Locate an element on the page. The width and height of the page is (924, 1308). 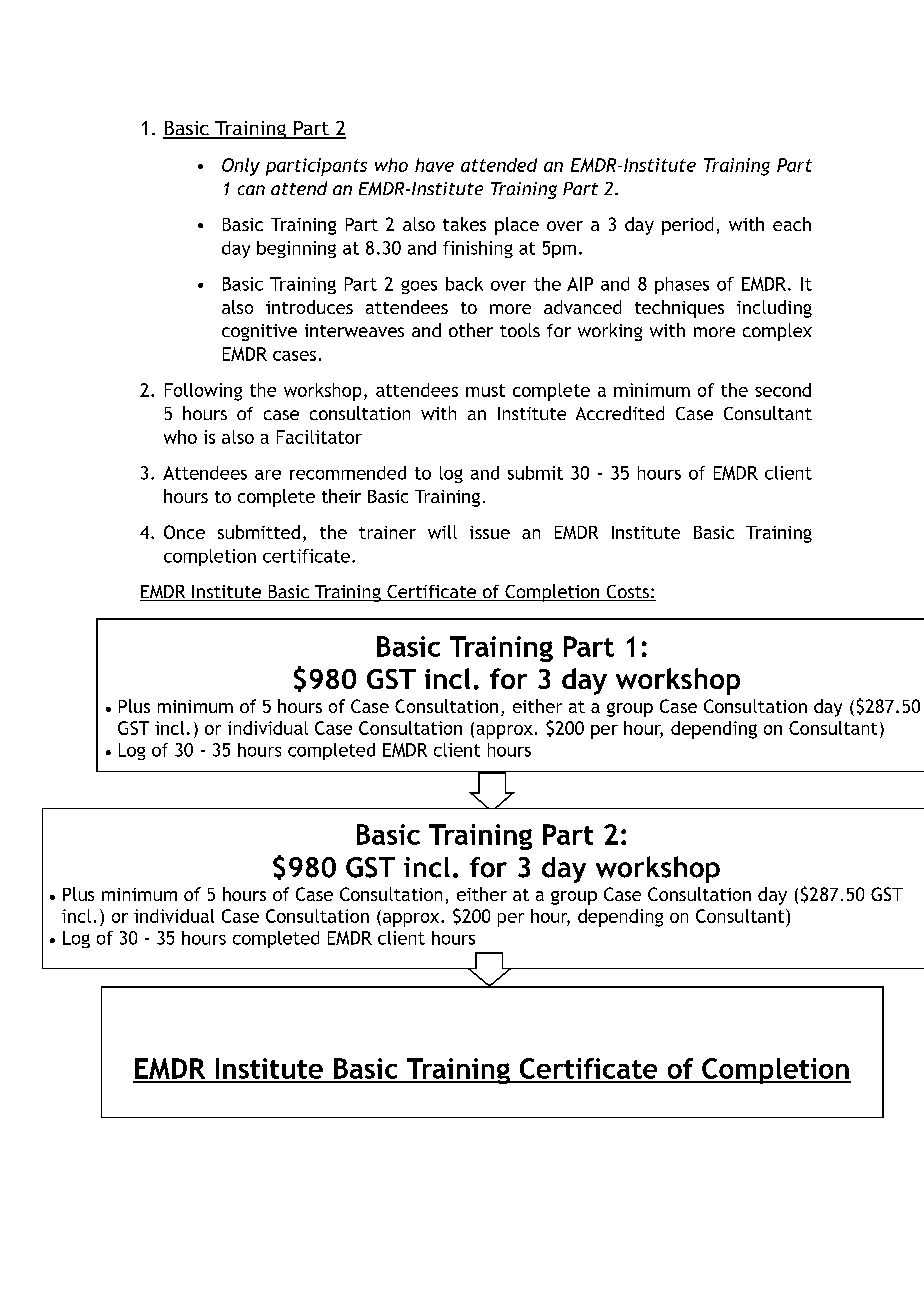
Once is located at coordinates (184, 532).
